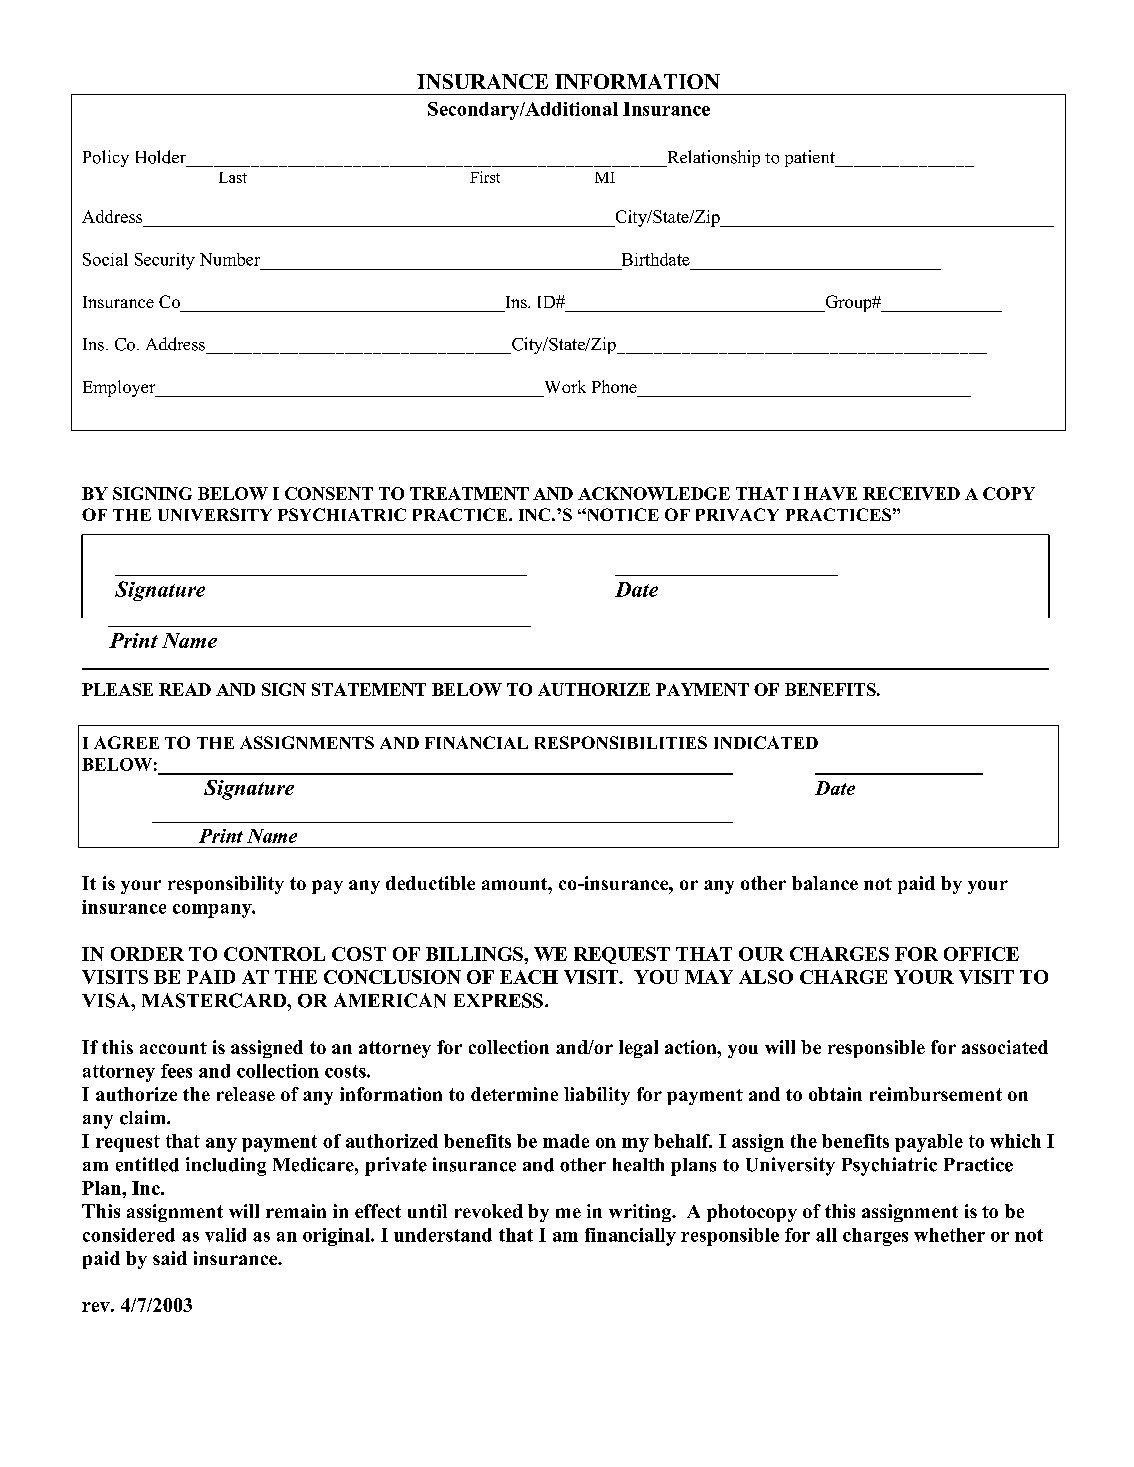 This image has height=1467, width=1134. What do you see at coordinates (185, 689) in the image?
I see `READ` at bounding box center [185, 689].
